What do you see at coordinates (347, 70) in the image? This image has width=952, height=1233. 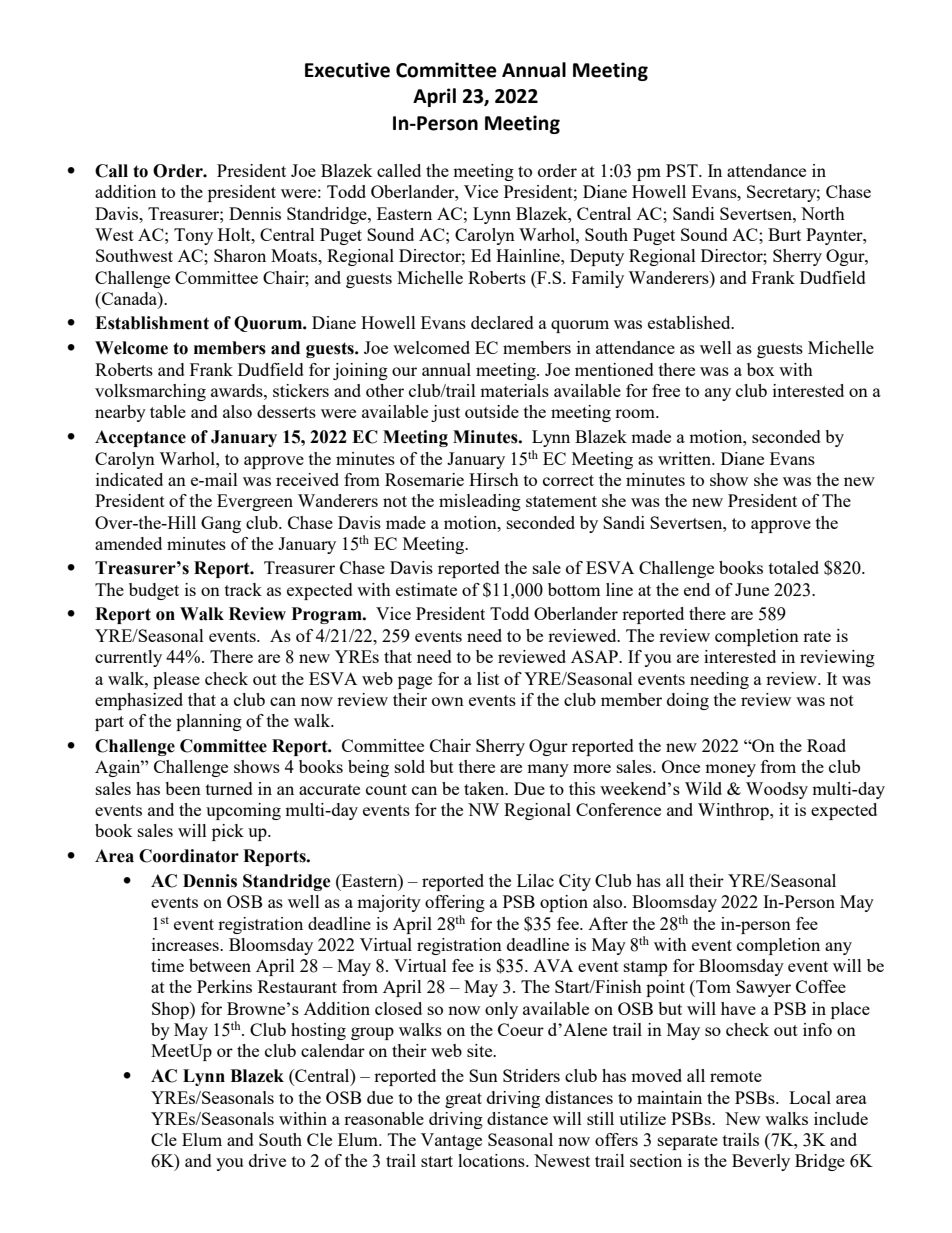 I see `Executive` at bounding box center [347, 70].
